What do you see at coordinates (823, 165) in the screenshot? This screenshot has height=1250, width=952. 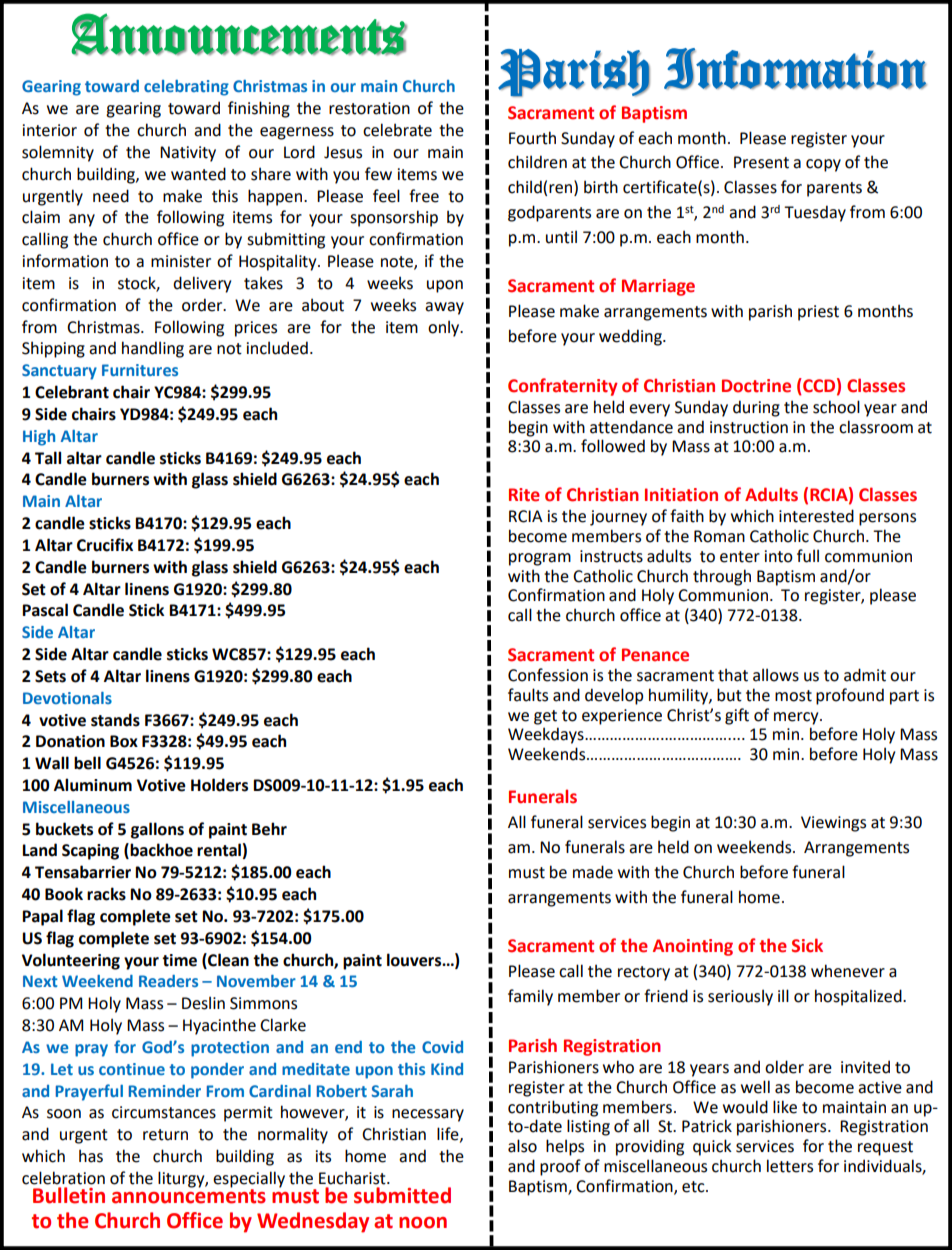 I see `copy` at bounding box center [823, 165].
